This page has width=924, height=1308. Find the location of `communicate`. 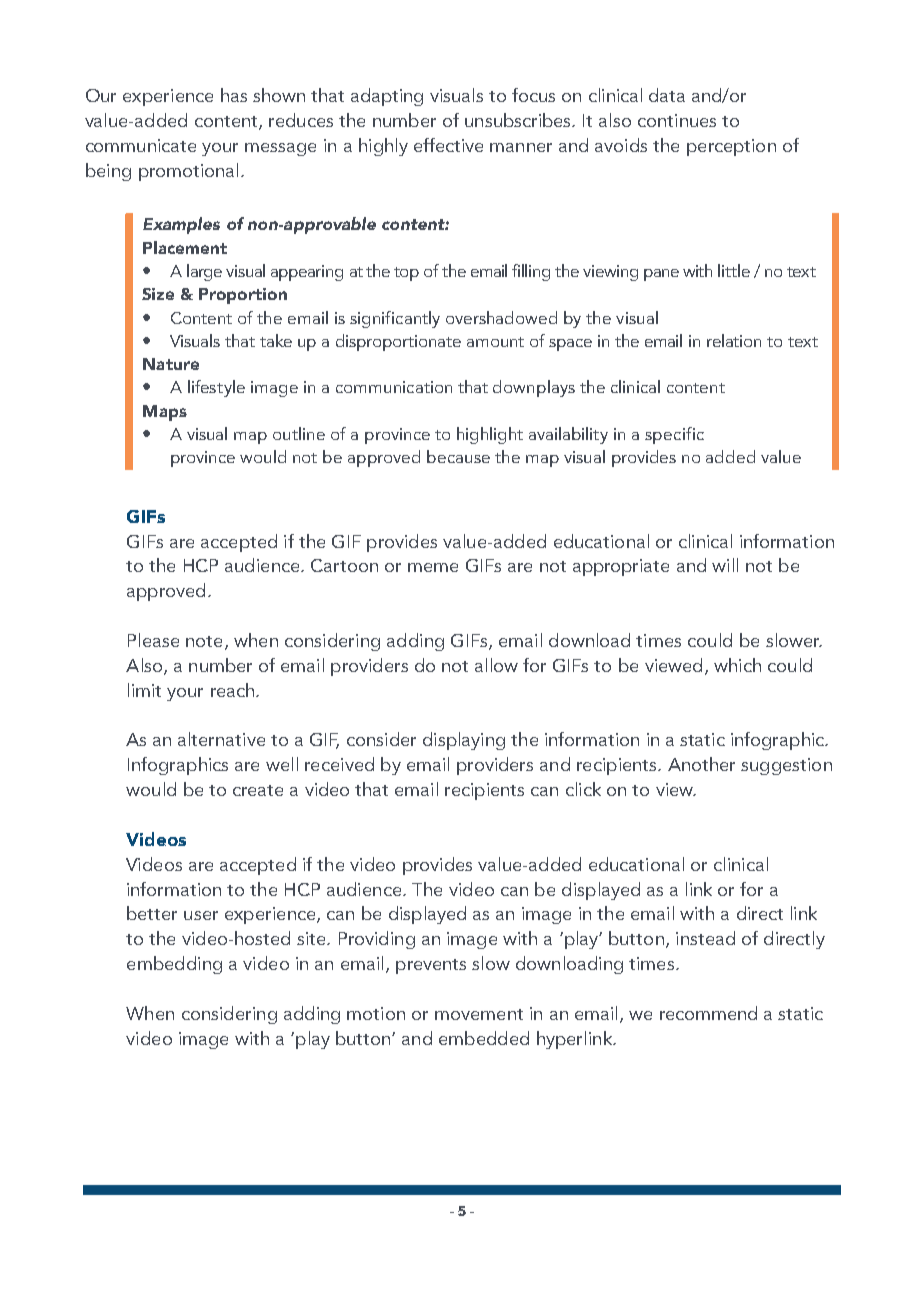

communicate is located at coordinates (141, 145).
